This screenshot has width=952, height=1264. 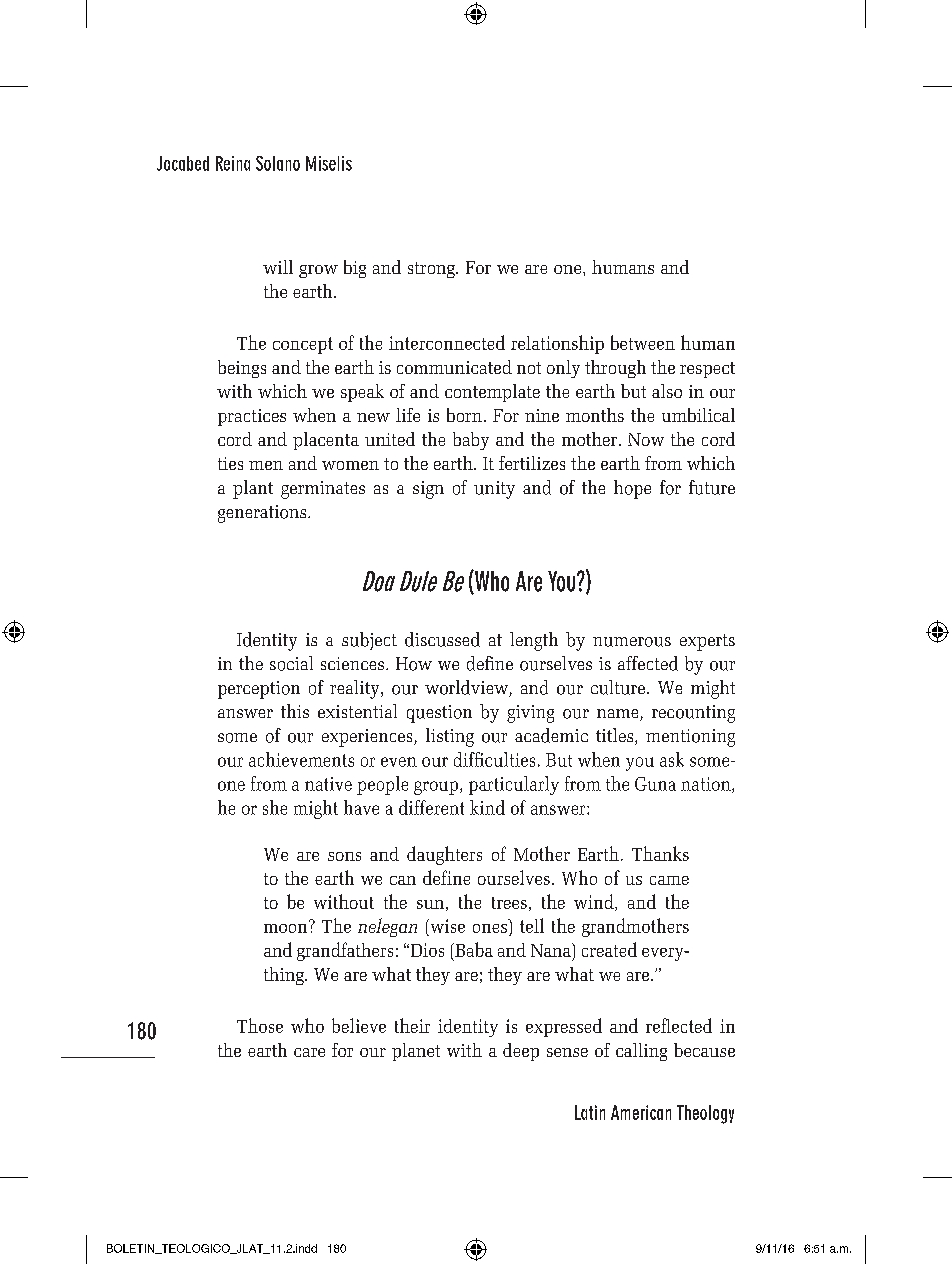 I want to click on this, so click(x=295, y=711).
